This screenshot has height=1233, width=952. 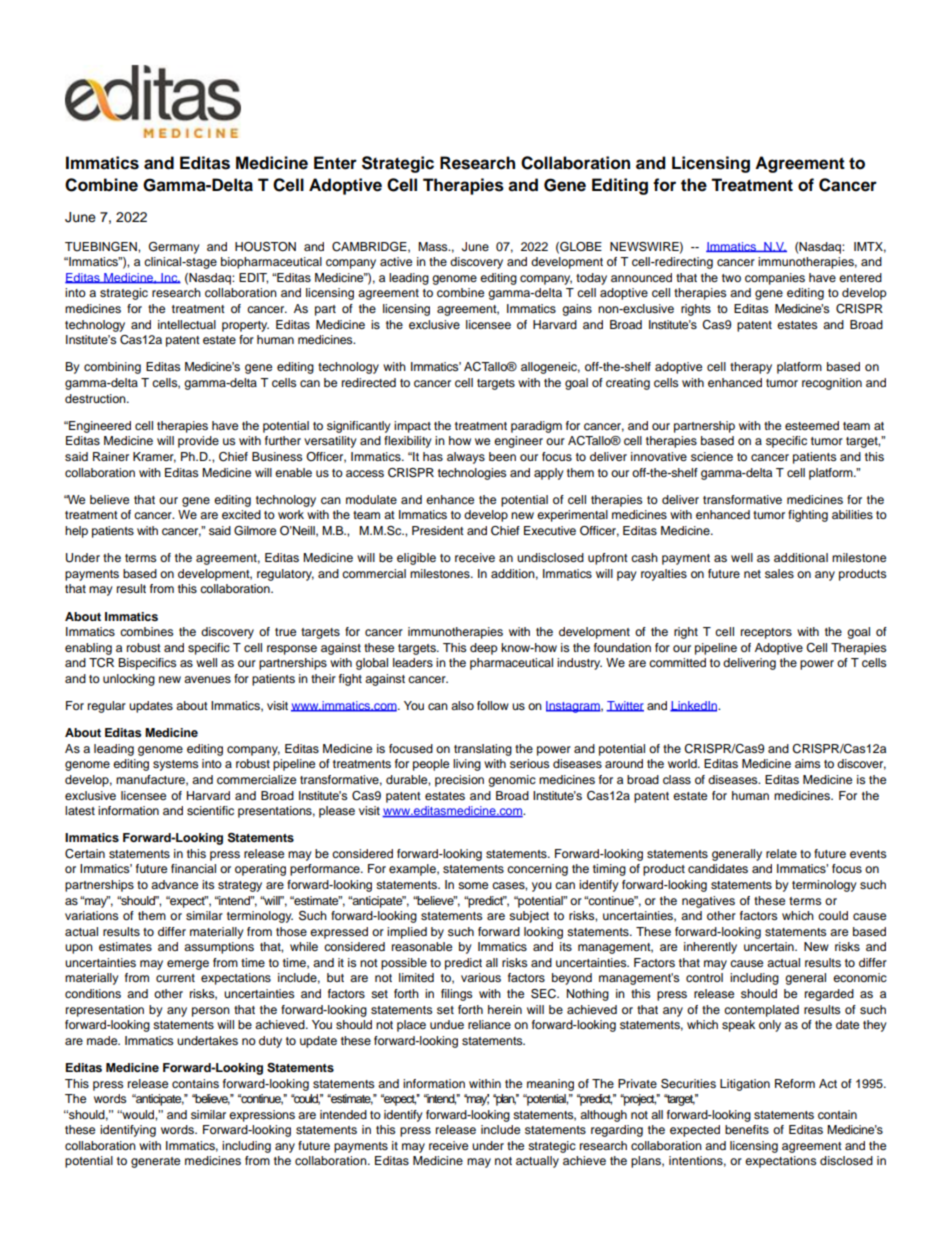 I want to click on receptors, so click(x=766, y=633).
